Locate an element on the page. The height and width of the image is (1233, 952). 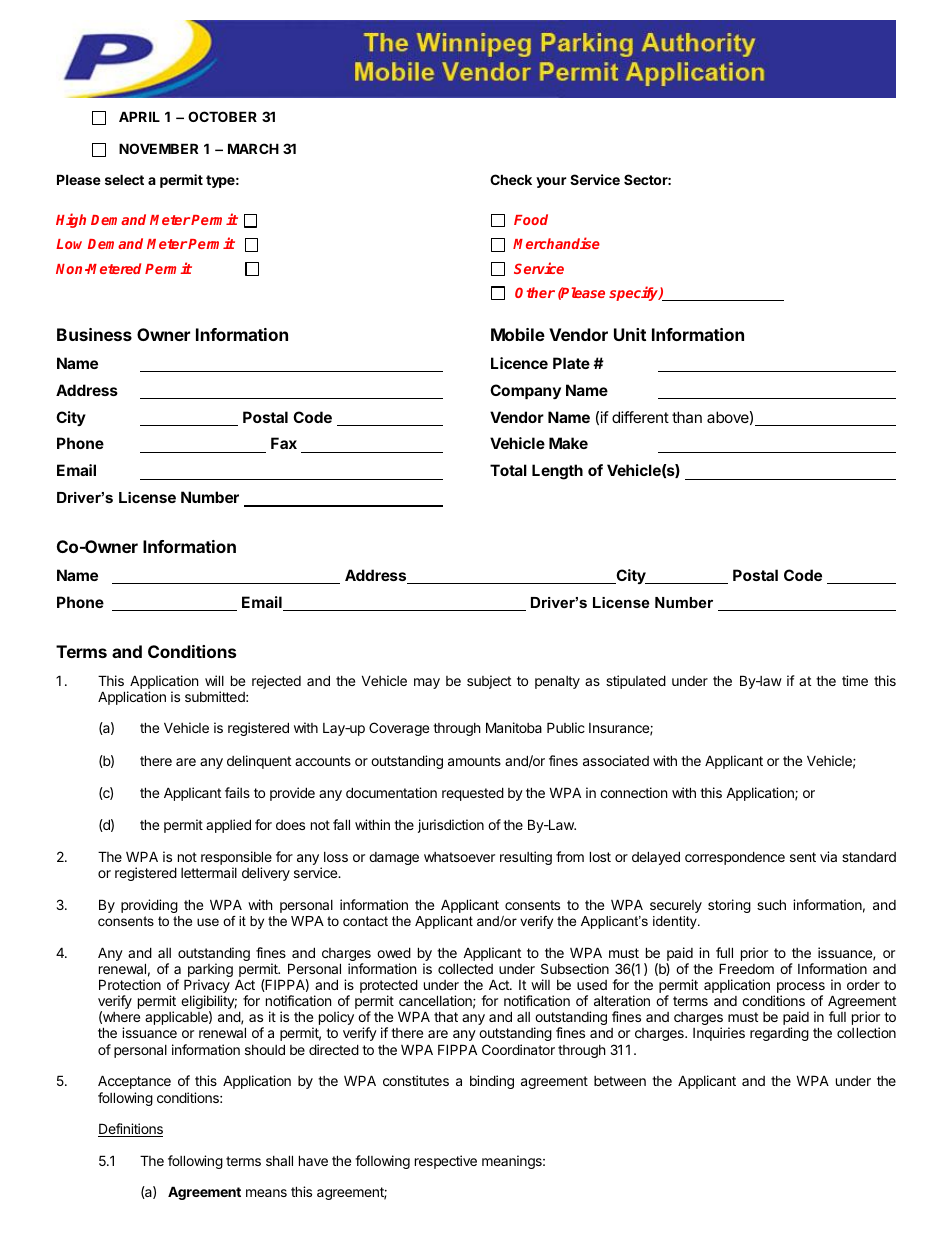
NOVEMBER is located at coordinates (158, 148).
